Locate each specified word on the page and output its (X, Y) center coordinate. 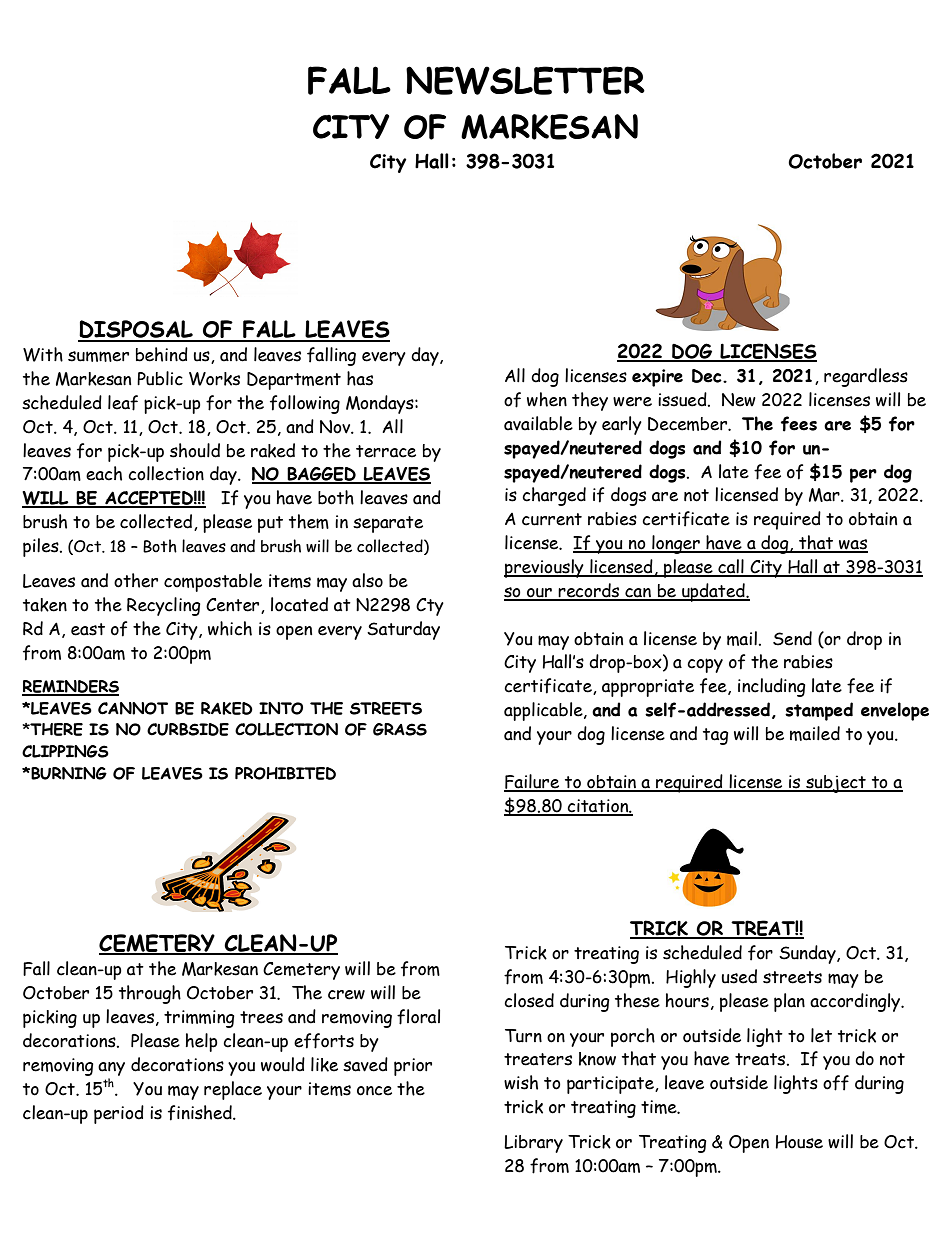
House (799, 1142)
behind (162, 354)
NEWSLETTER (525, 80)
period (119, 1114)
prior (413, 1067)
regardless (866, 377)
